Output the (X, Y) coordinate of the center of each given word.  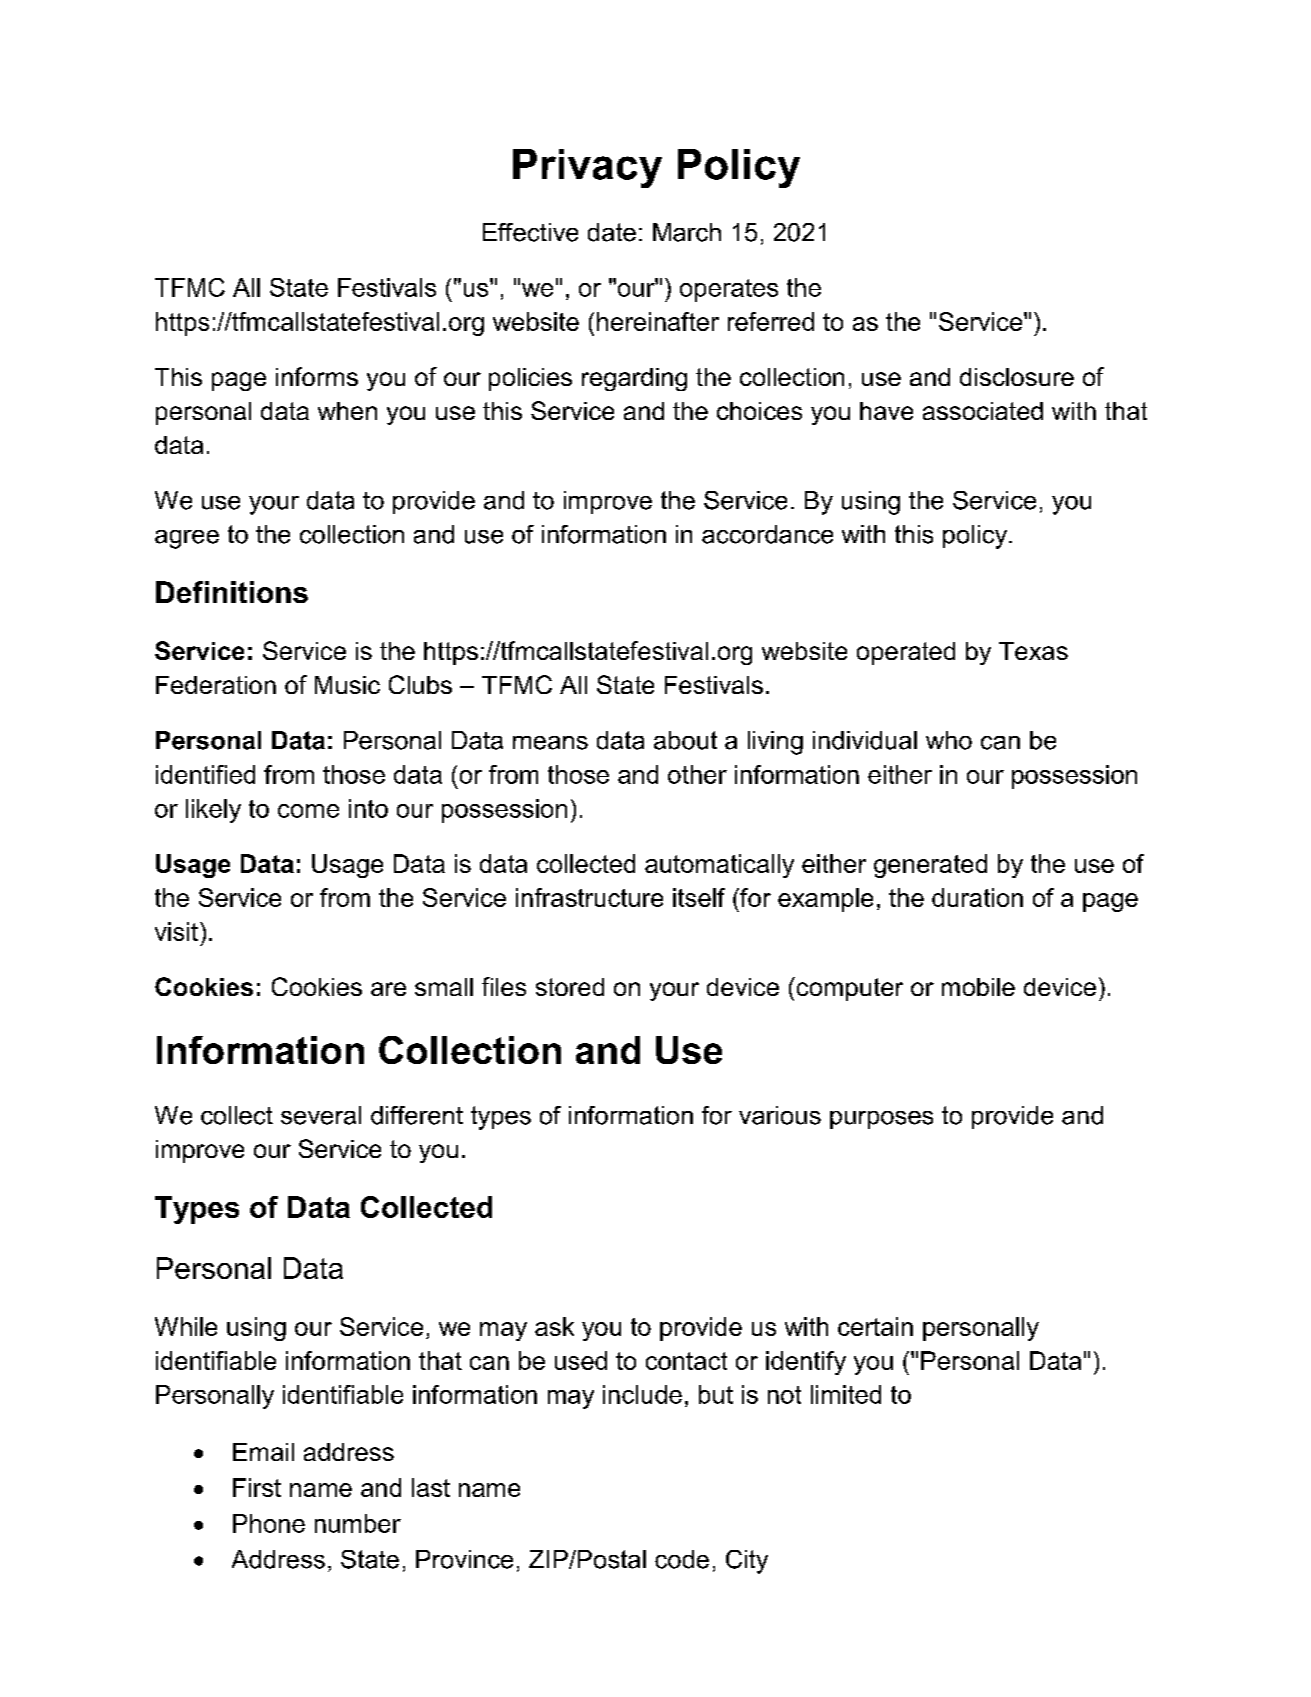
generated (930, 866)
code (682, 1559)
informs (317, 376)
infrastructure (589, 897)
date (612, 232)
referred (771, 321)
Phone (269, 1523)
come (308, 811)
